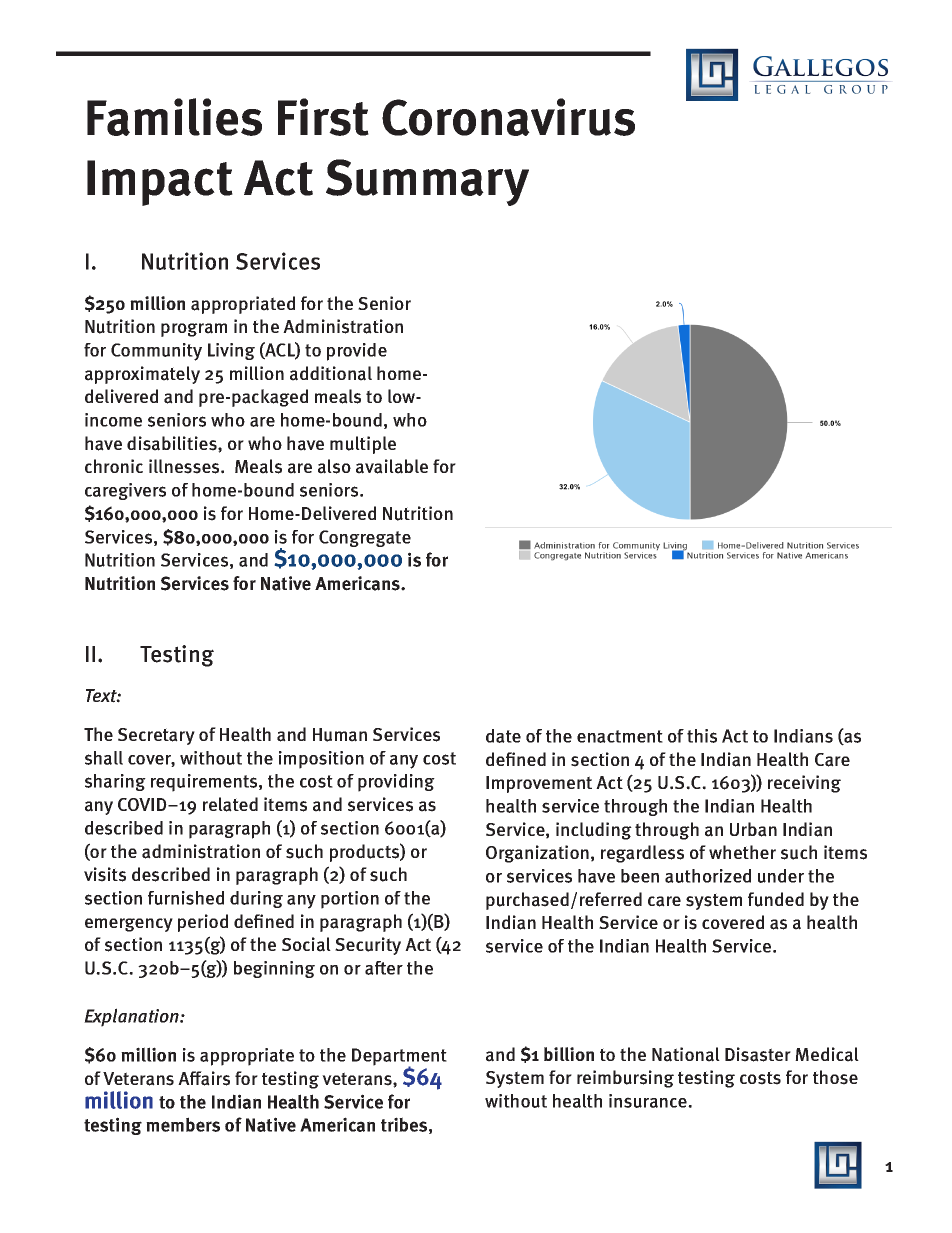  Describe the element at coordinates (204, 1078) in the screenshot. I see `Affairs` at that location.
